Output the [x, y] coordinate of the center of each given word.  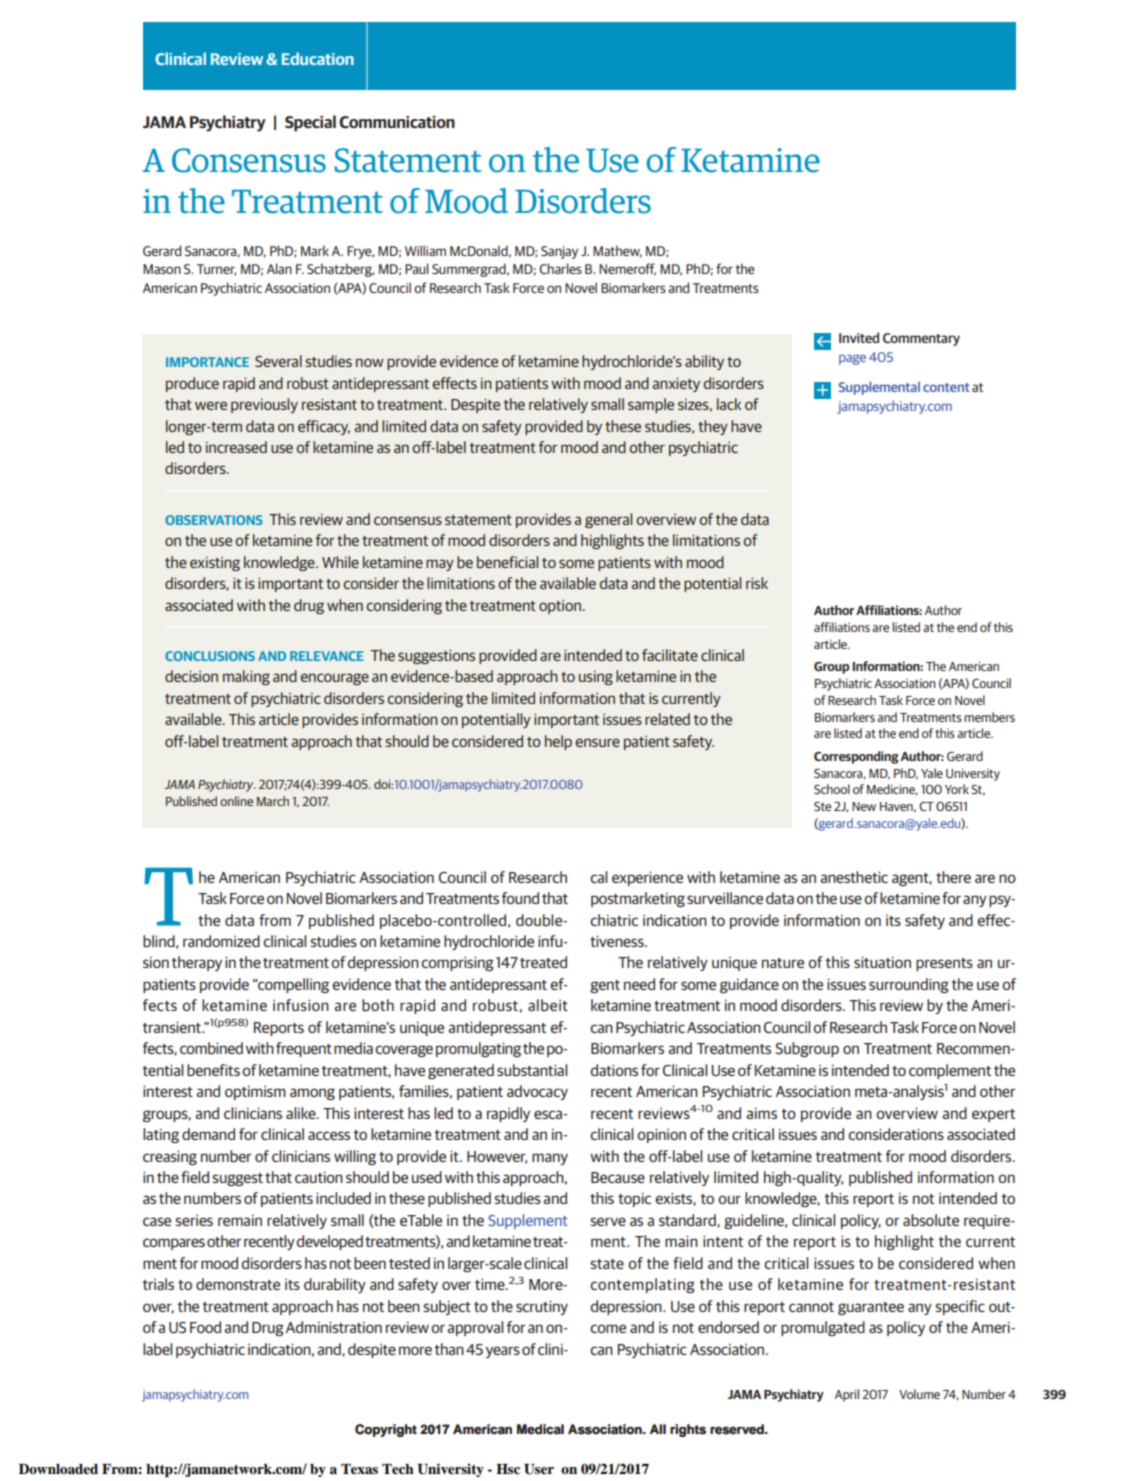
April [847, 1395]
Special [310, 123]
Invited [859, 337]
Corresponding [856, 757]
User [539, 1469]
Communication [397, 122]
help [558, 742]
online [236, 801]
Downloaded [58, 1469]
